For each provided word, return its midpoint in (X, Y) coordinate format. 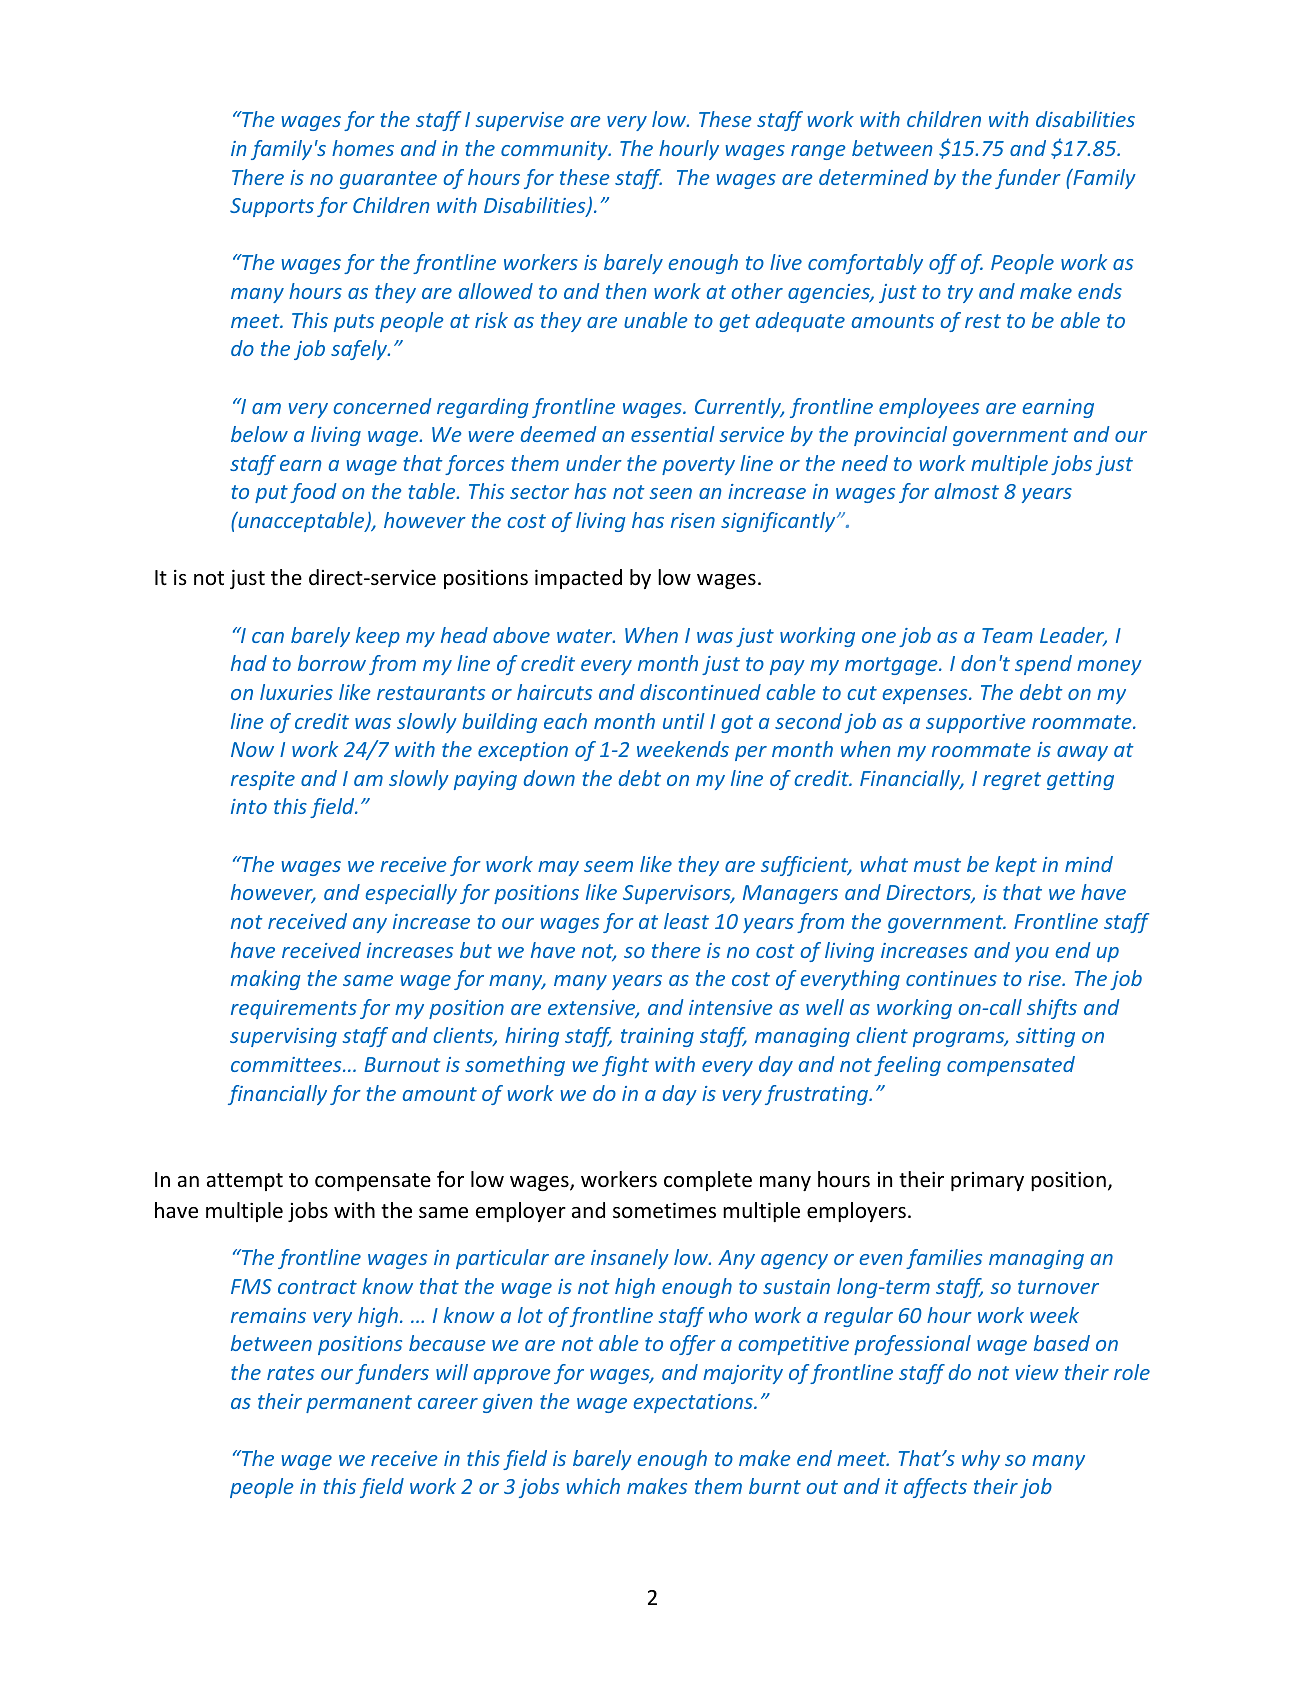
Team (1007, 635)
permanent (359, 1404)
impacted (578, 579)
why (981, 1460)
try (960, 294)
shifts (1052, 1009)
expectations (694, 1403)
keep (378, 637)
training (657, 1037)
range (818, 152)
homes (363, 148)
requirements (294, 1009)
